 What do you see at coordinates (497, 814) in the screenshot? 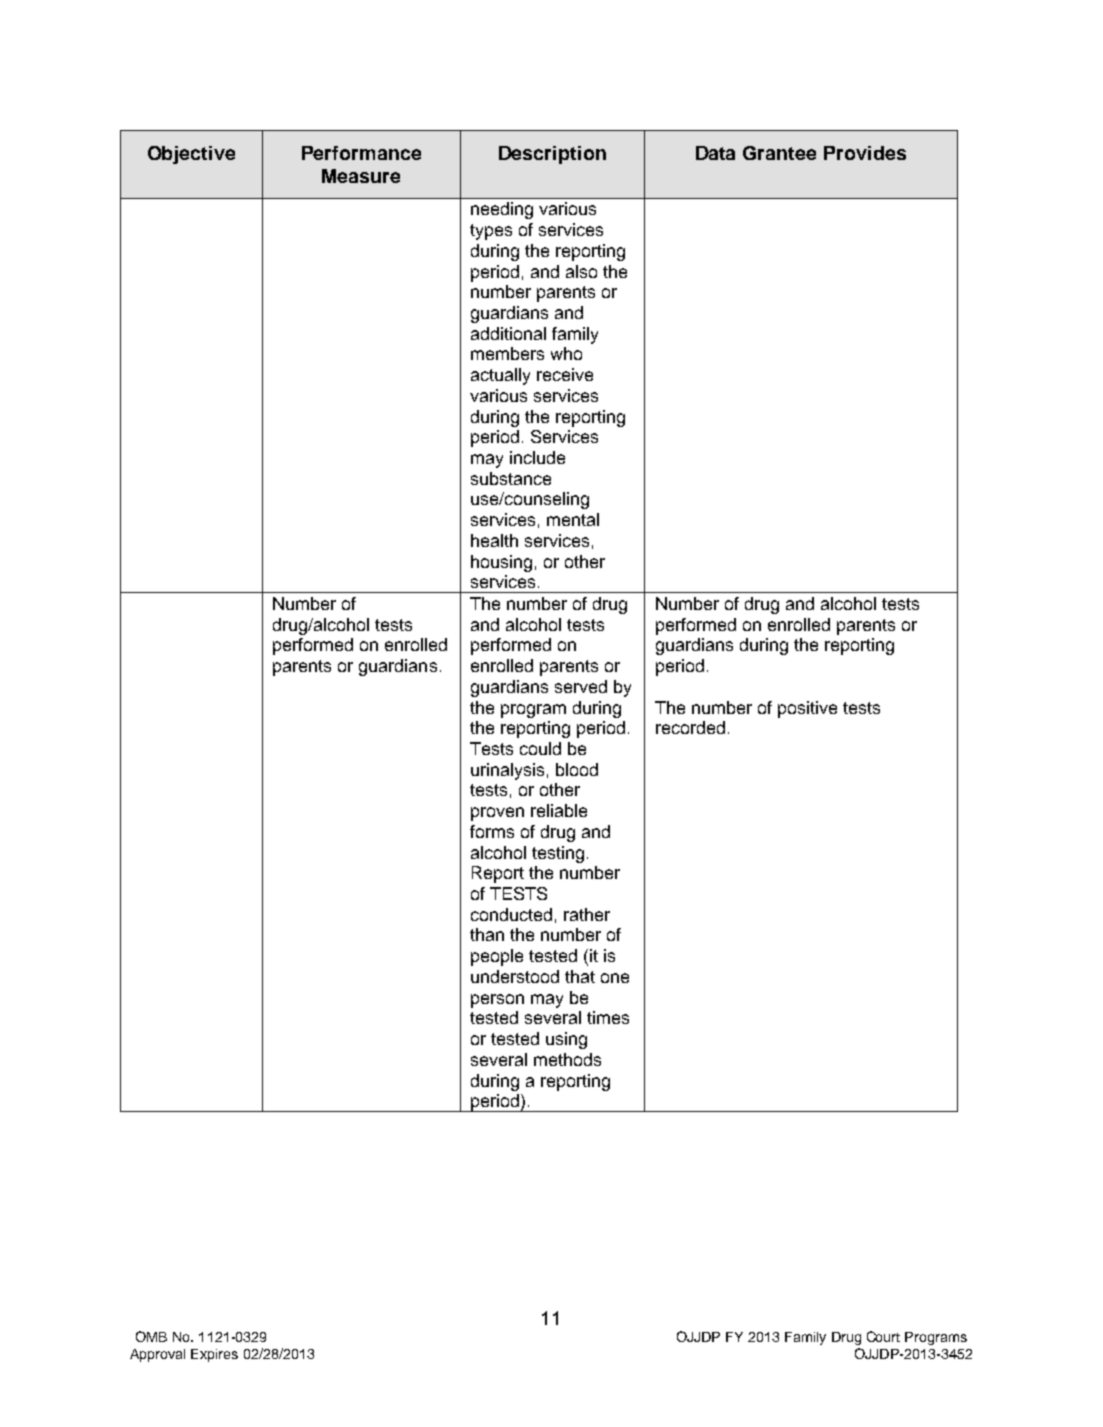
I see `proven` at bounding box center [497, 814].
